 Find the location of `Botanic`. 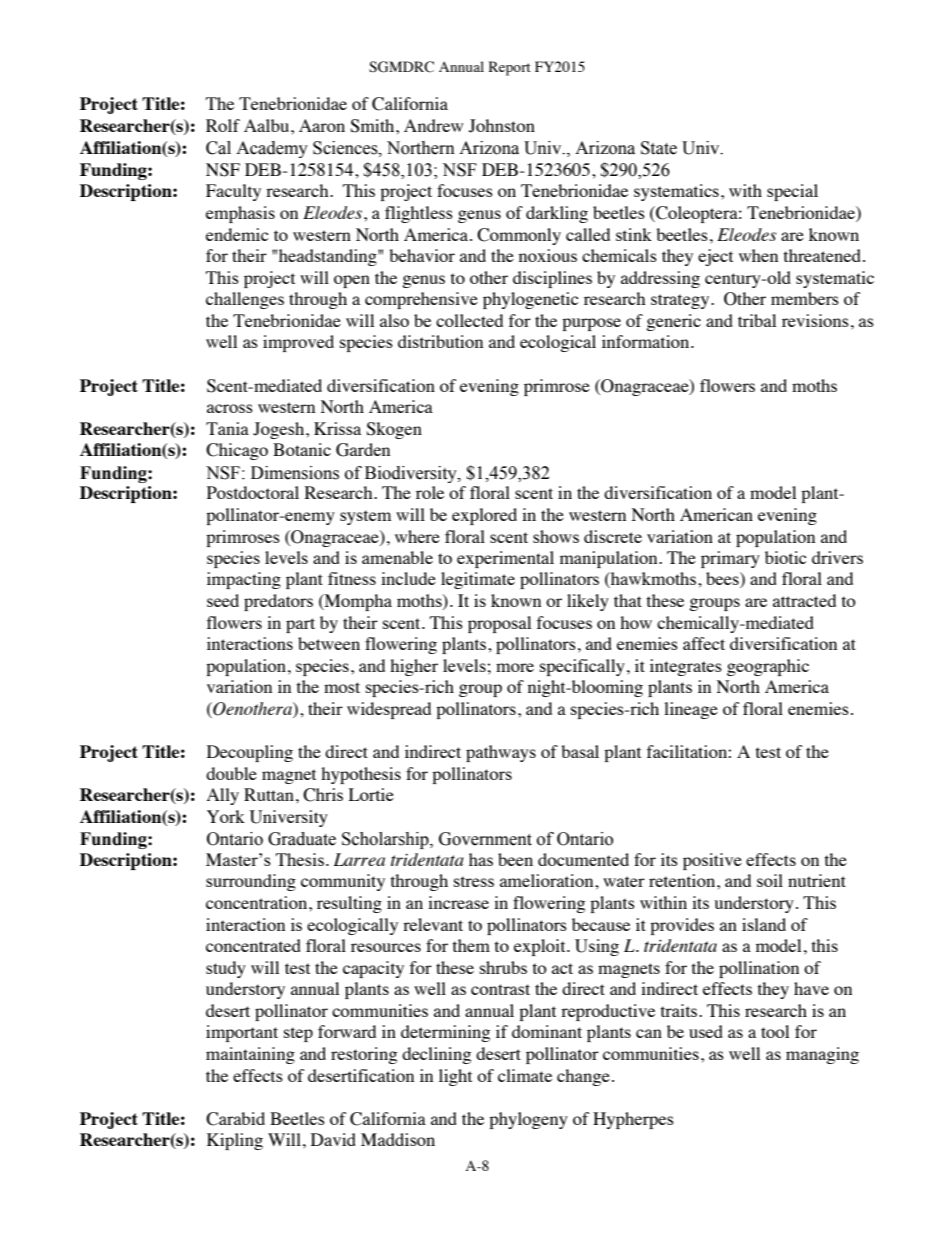

Botanic is located at coordinates (302, 449).
